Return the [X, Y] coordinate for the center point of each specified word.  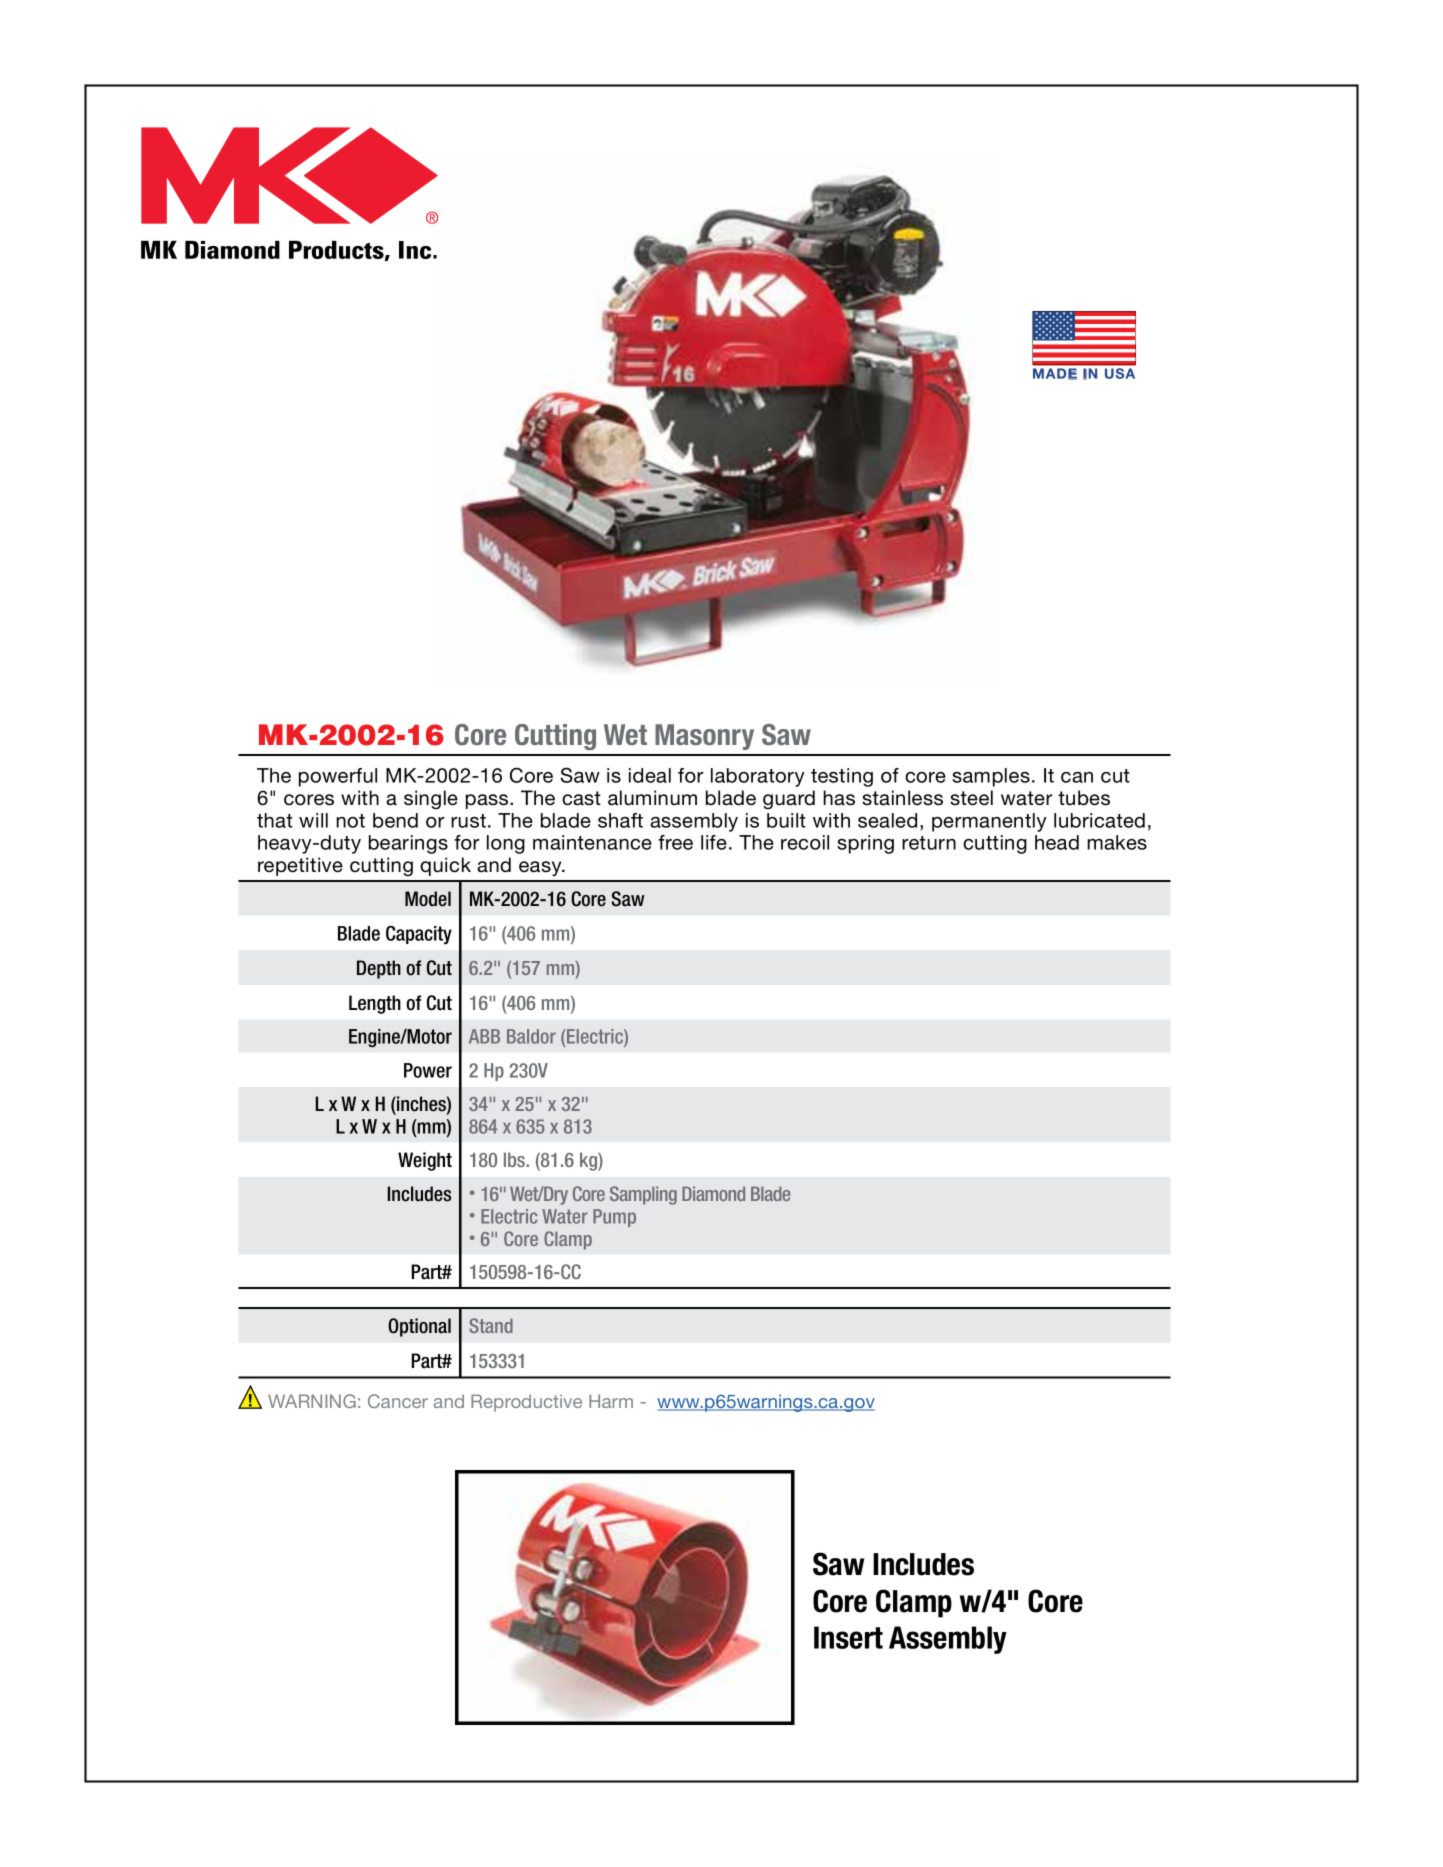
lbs [515, 1159]
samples [991, 777]
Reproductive [526, 1403]
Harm [611, 1401]
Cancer [398, 1401]
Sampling [643, 1195]
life [714, 842]
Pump [614, 1218]
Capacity [419, 935]
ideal [650, 775]
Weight [425, 1161]
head [1057, 842]
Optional [419, 1327]
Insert [848, 1637]
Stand [491, 1325]
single [431, 799]
